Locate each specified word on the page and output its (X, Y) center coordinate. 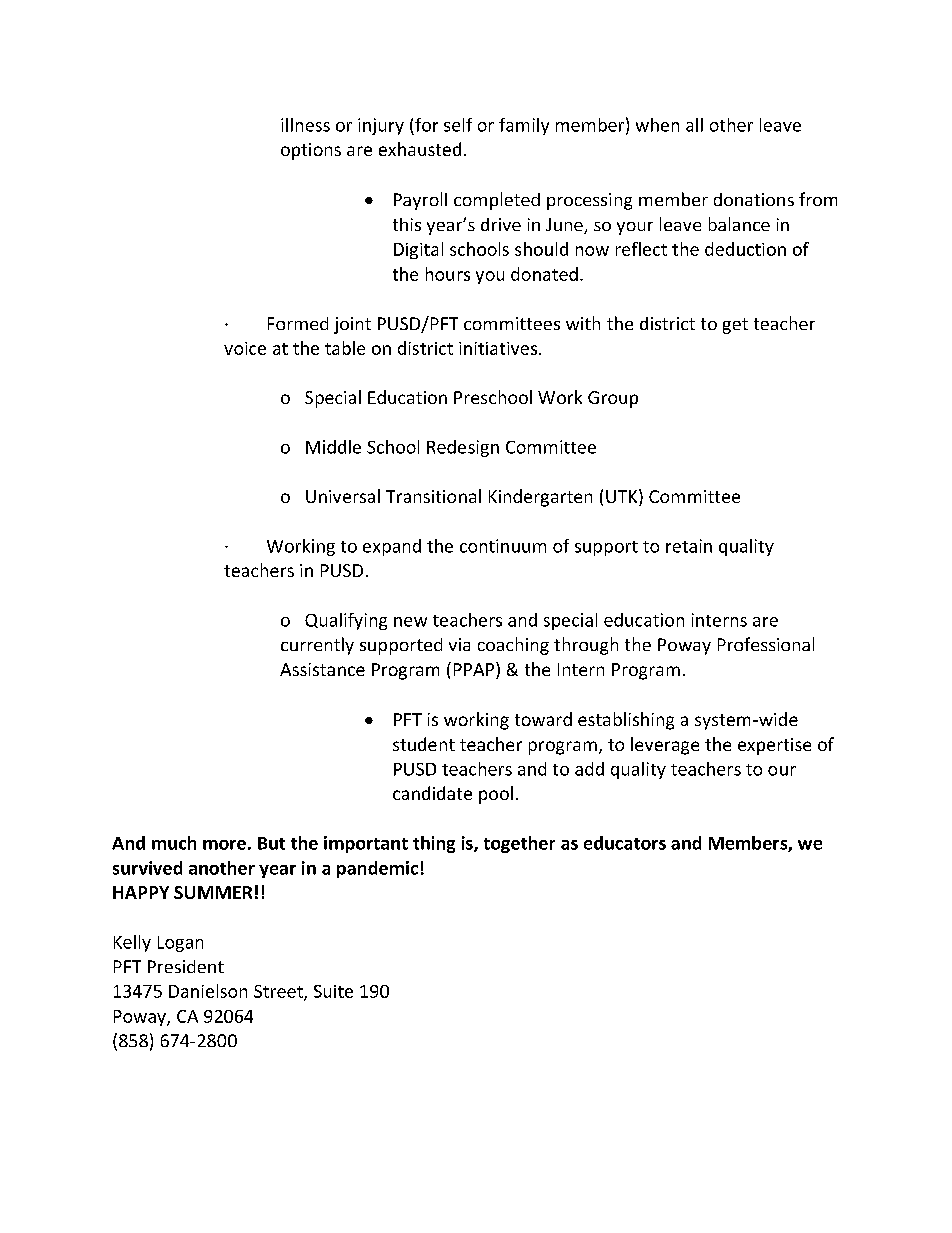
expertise (774, 746)
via (459, 644)
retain (689, 546)
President (186, 966)
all (694, 125)
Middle (333, 447)
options (311, 151)
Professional (766, 644)
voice (245, 348)
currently (317, 646)
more (224, 845)
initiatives (499, 348)
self (458, 125)
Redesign (463, 448)
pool (496, 795)
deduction (745, 249)
